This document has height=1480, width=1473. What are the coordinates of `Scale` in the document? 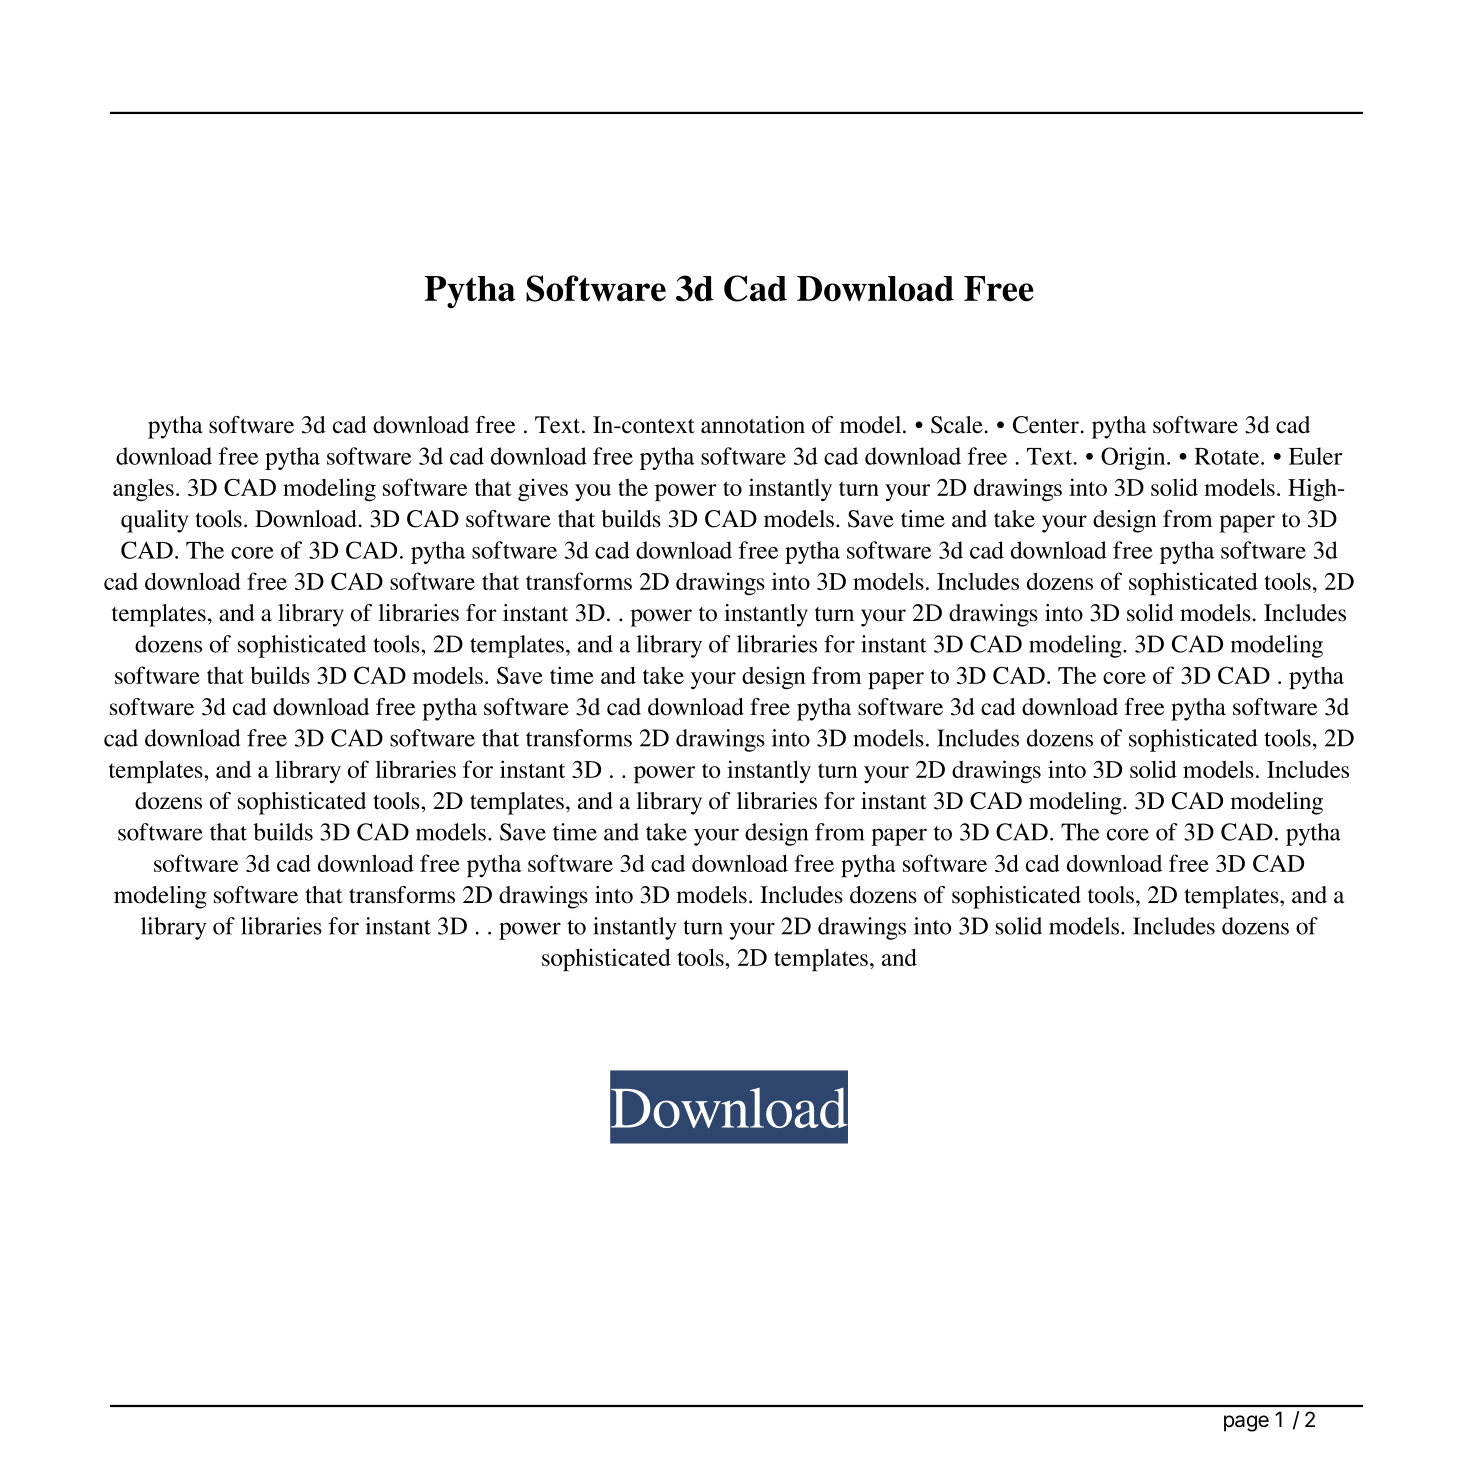 It's located at (957, 425).
